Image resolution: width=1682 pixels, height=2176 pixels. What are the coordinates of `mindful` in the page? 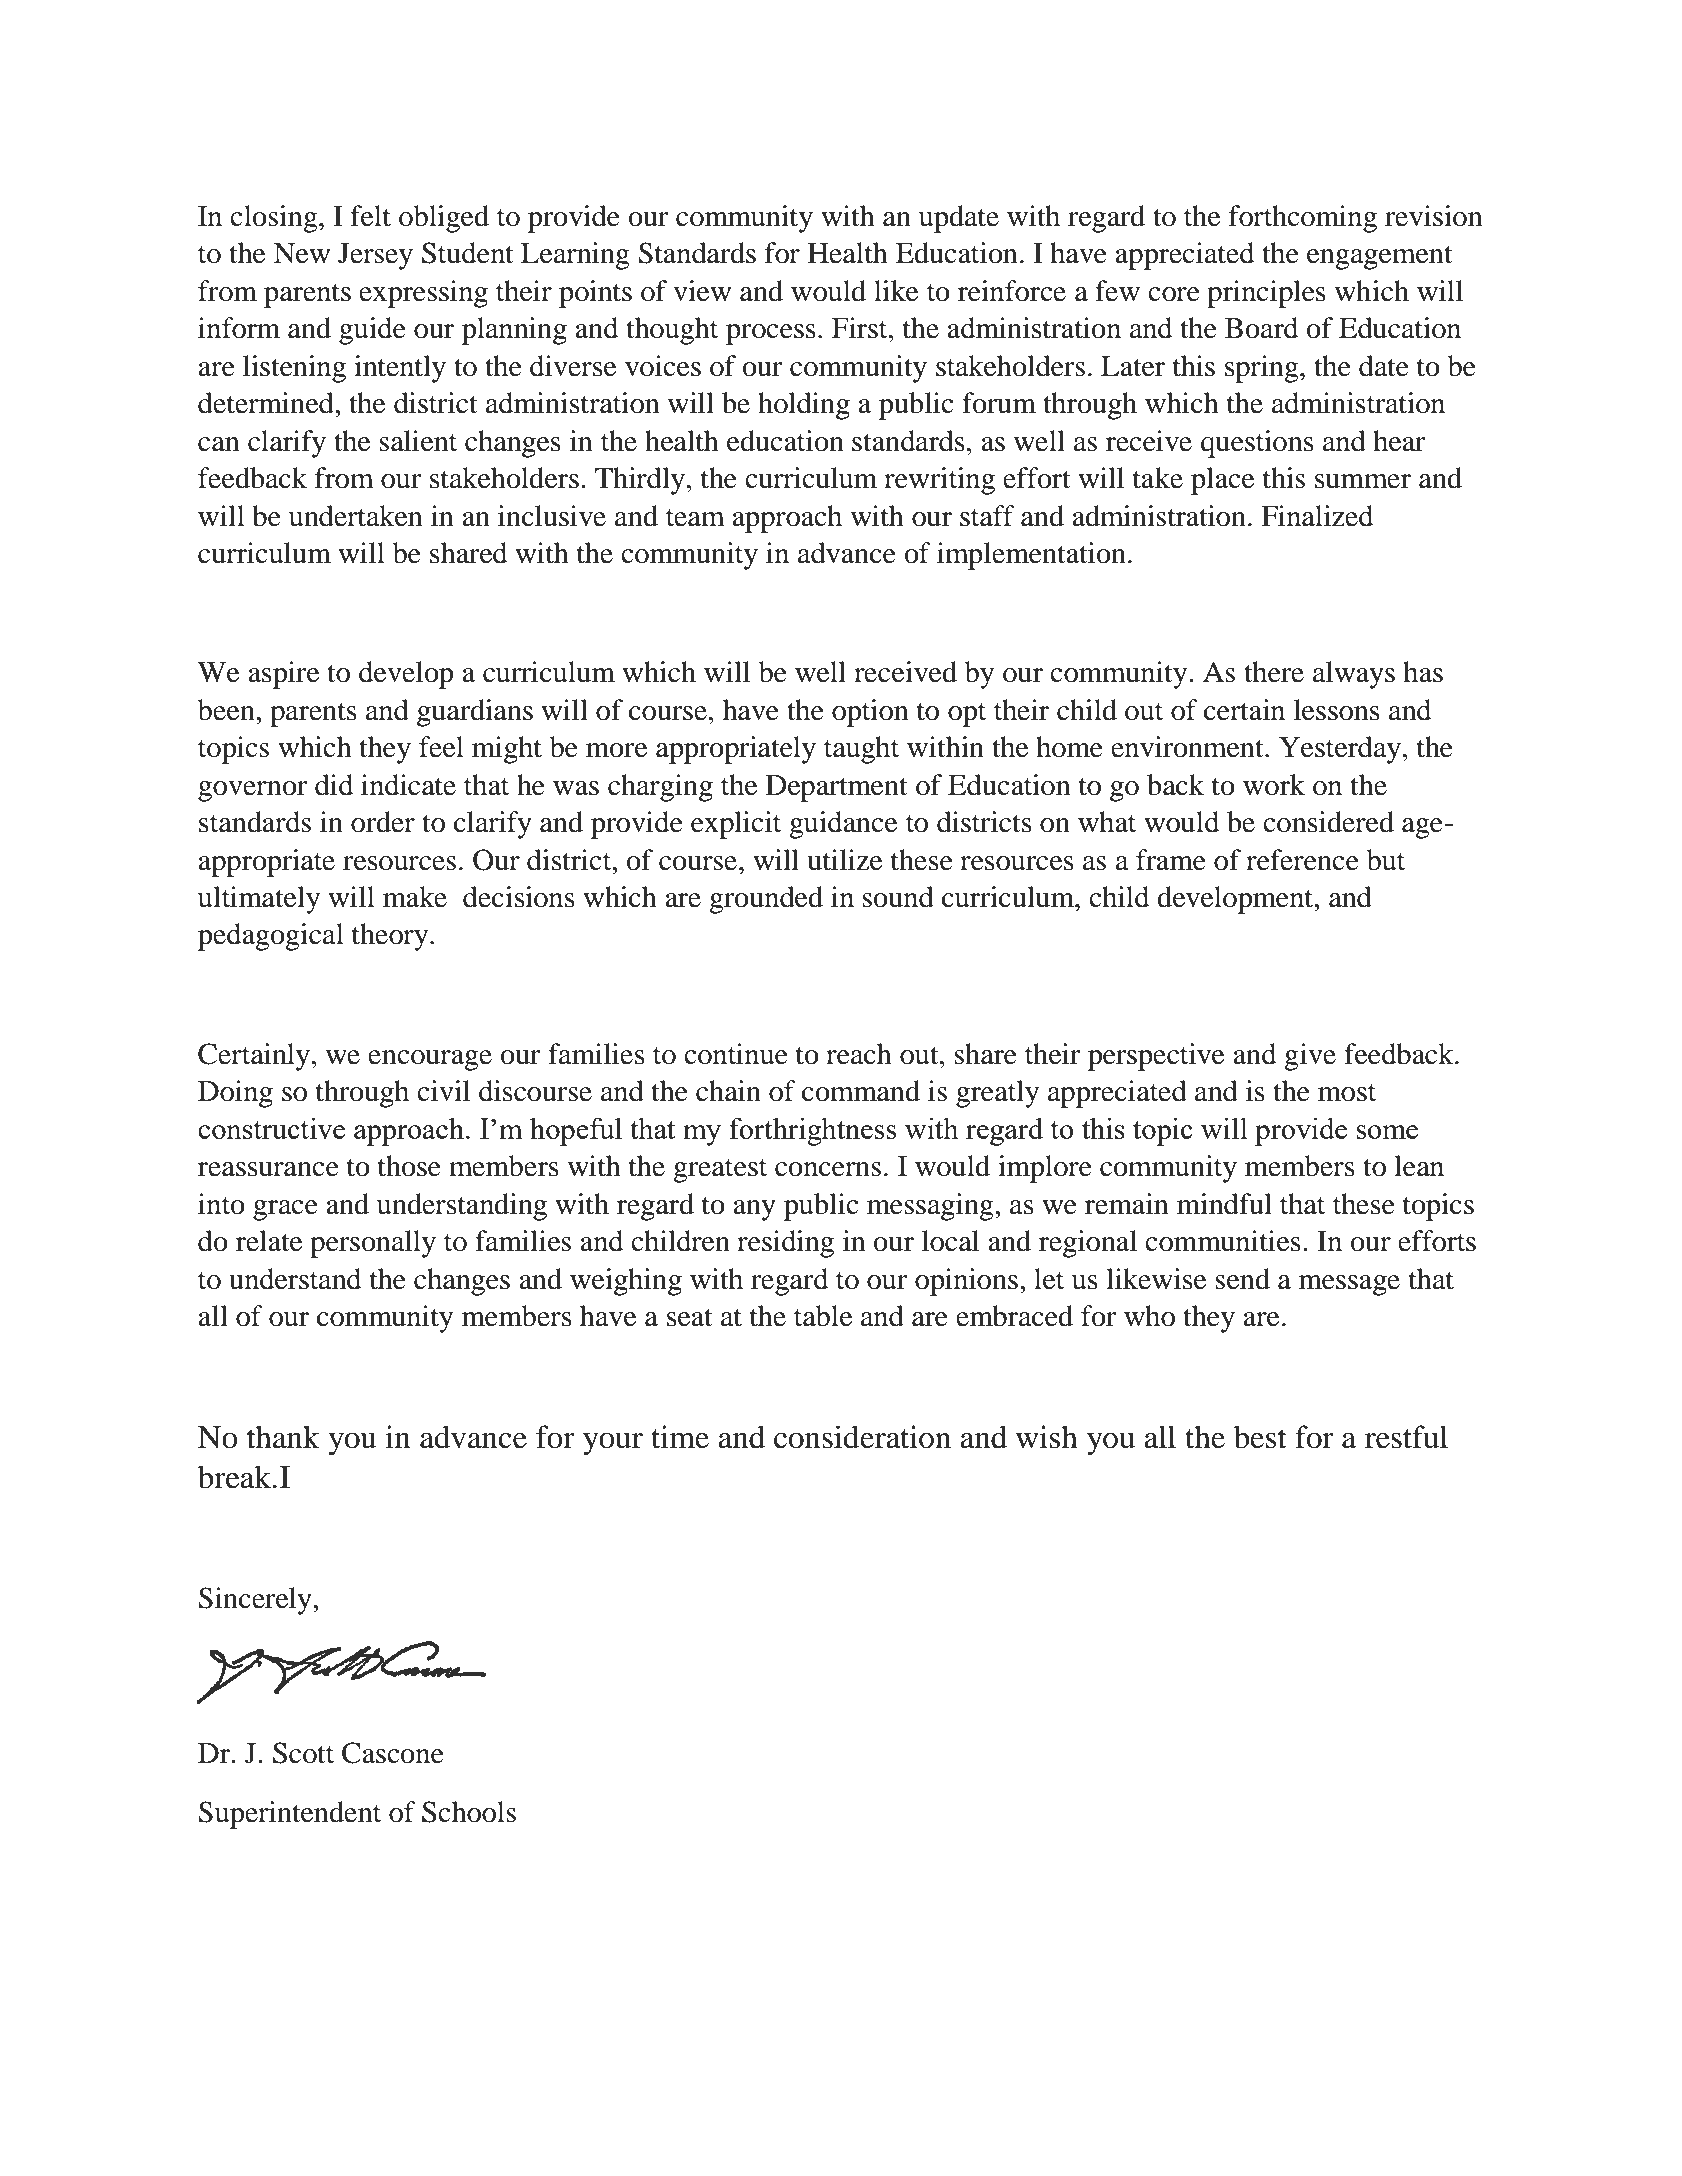 It's located at (1224, 1204).
